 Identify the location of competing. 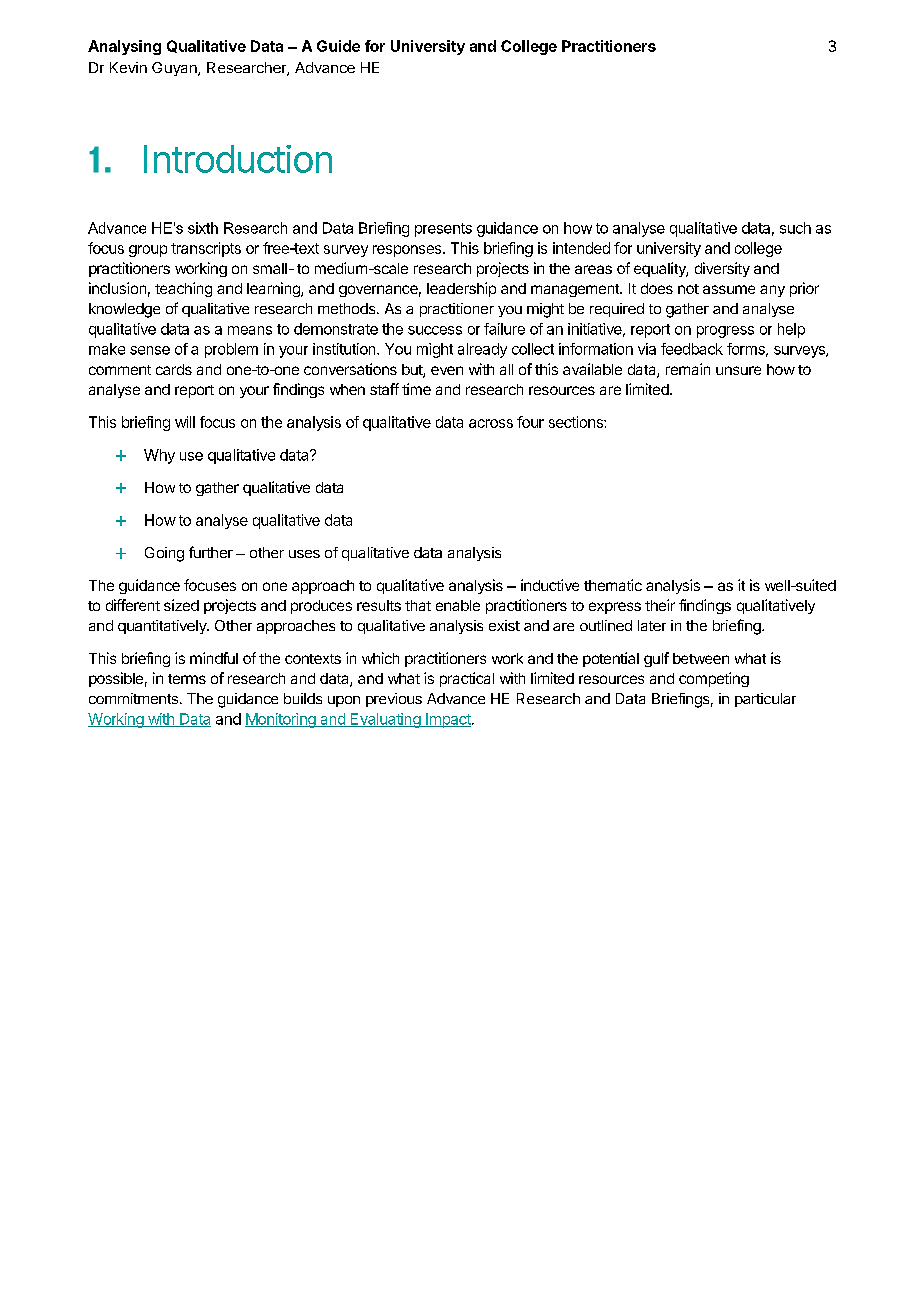
(714, 679).
